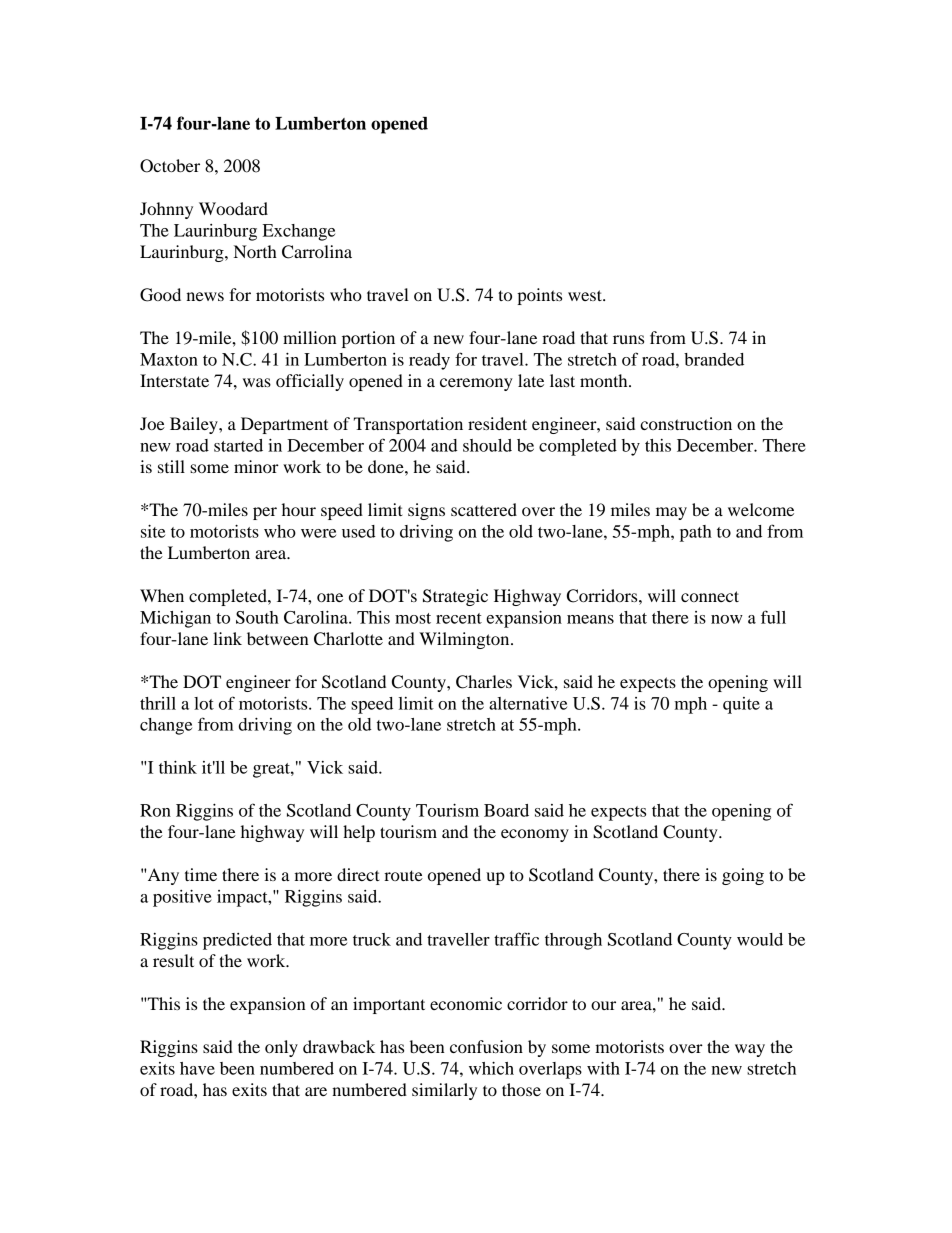  What do you see at coordinates (491, 1068) in the document?
I see `which` at bounding box center [491, 1068].
